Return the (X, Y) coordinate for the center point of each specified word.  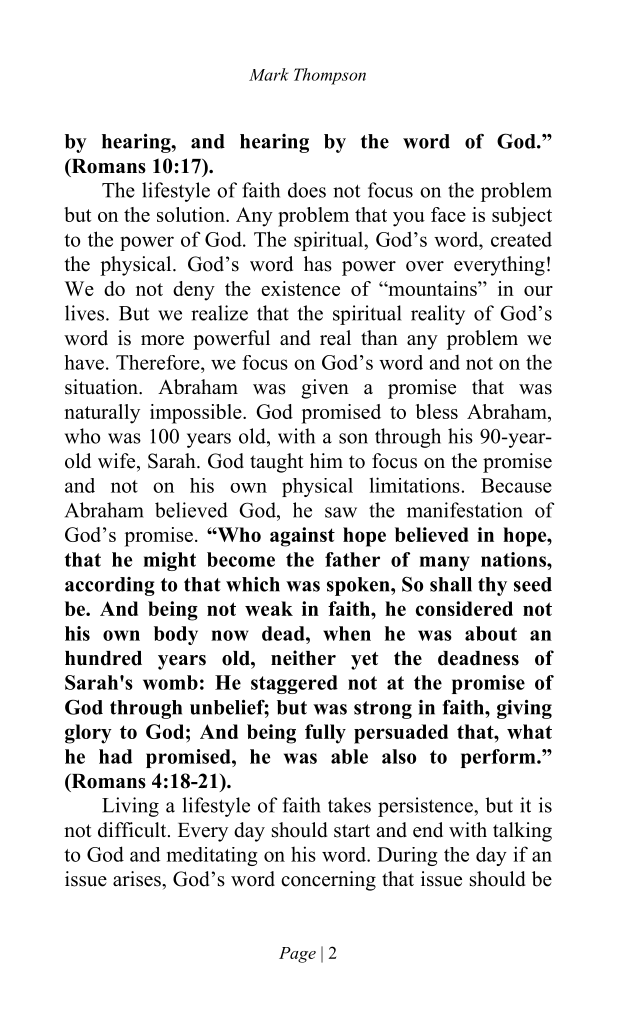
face (448, 214)
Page (297, 955)
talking (522, 832)
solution (192, 214)
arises (138, 879)
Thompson (330, 76)
